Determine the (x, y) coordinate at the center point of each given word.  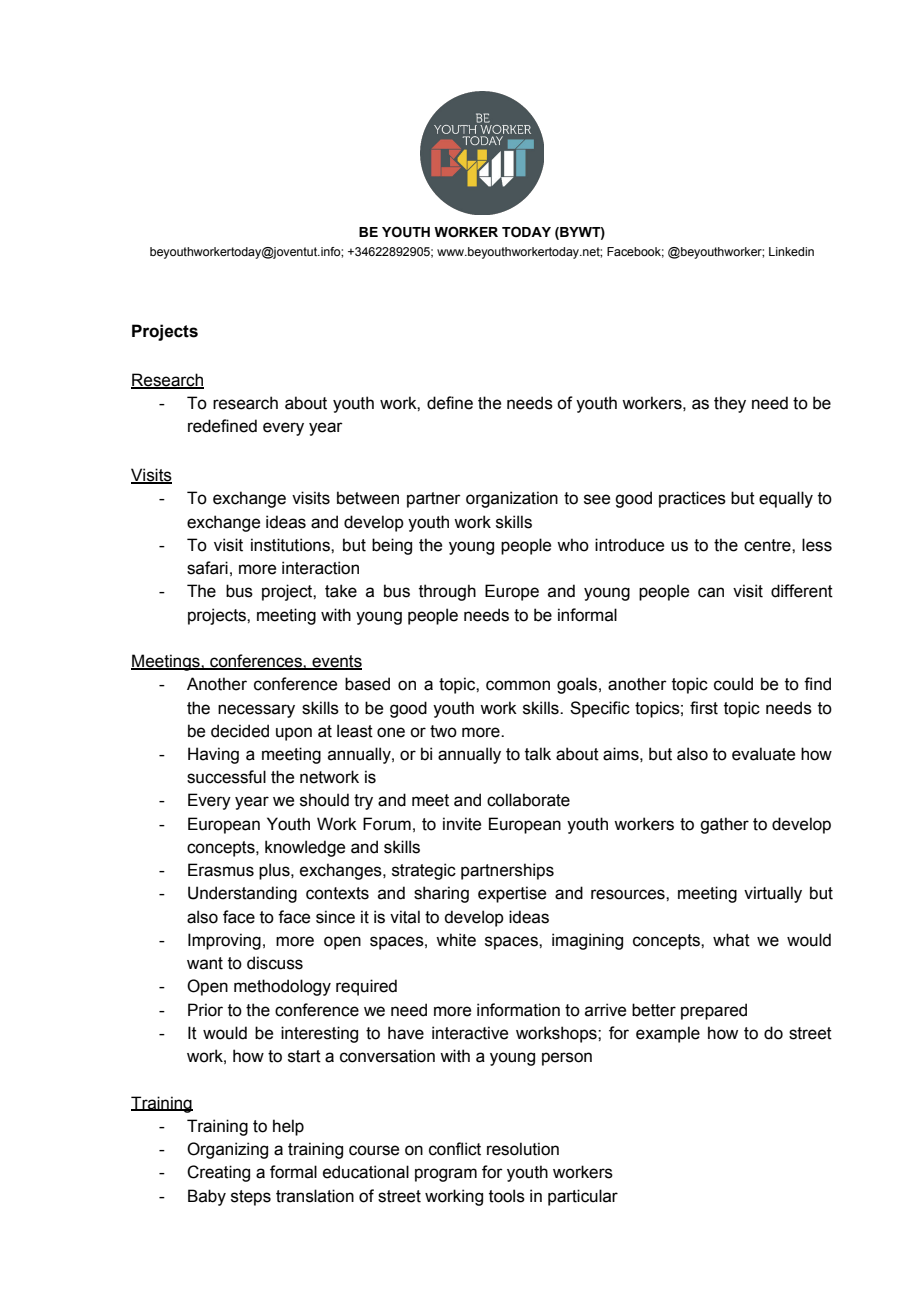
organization (512, 499)
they (730, 404)
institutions (291, 545)
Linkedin (791, 251)
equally (786, 499)
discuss (275, 963)
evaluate (763, 754)
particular (583, 1197)
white (456, 940)
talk (538, 754)
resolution (523, 1149)
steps (251, 1198)
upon (294, 734)
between (368, 498)
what (731, 940)
